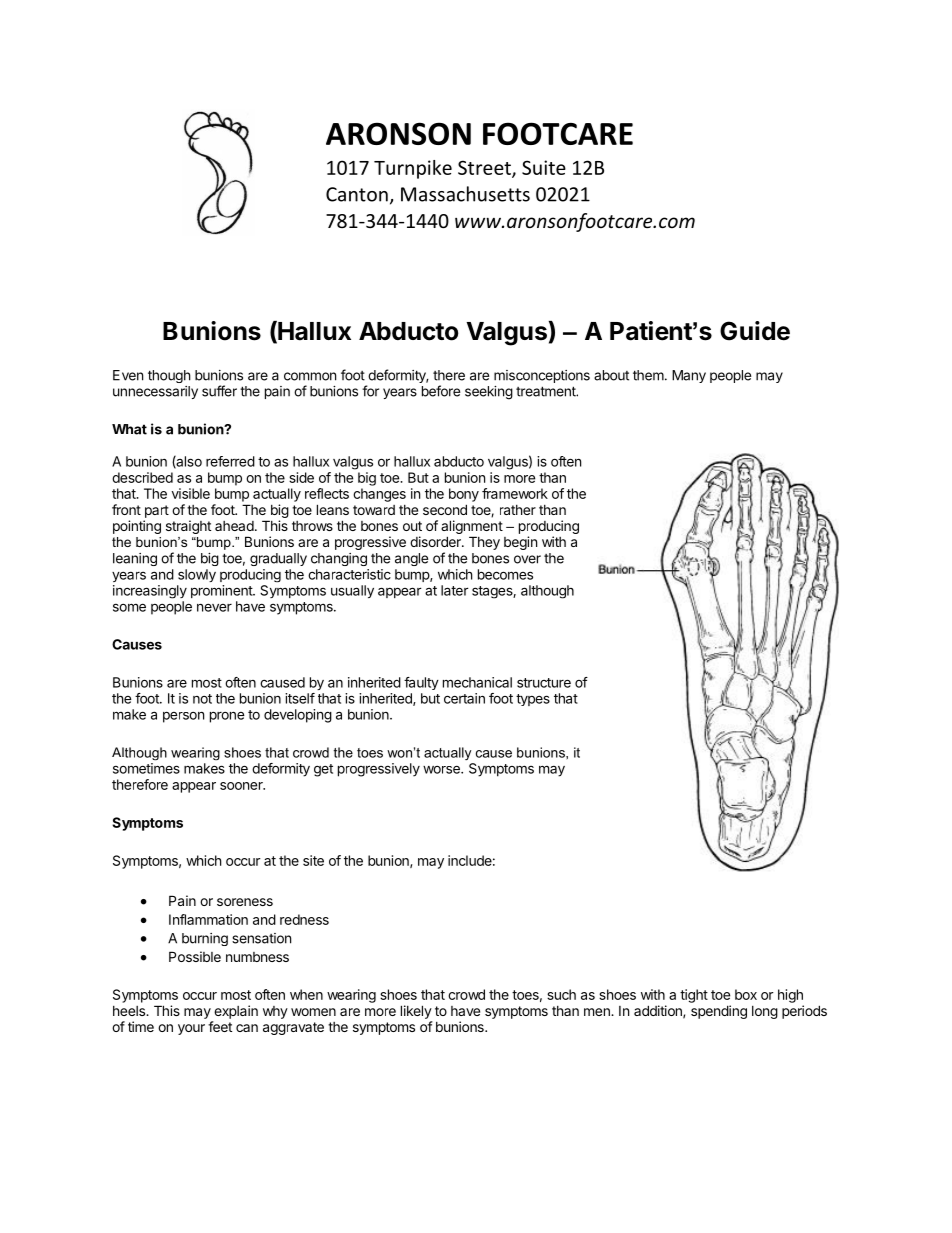 This screenshot has width=952, height=1233. I want to click on structure, so click(544, 683).
